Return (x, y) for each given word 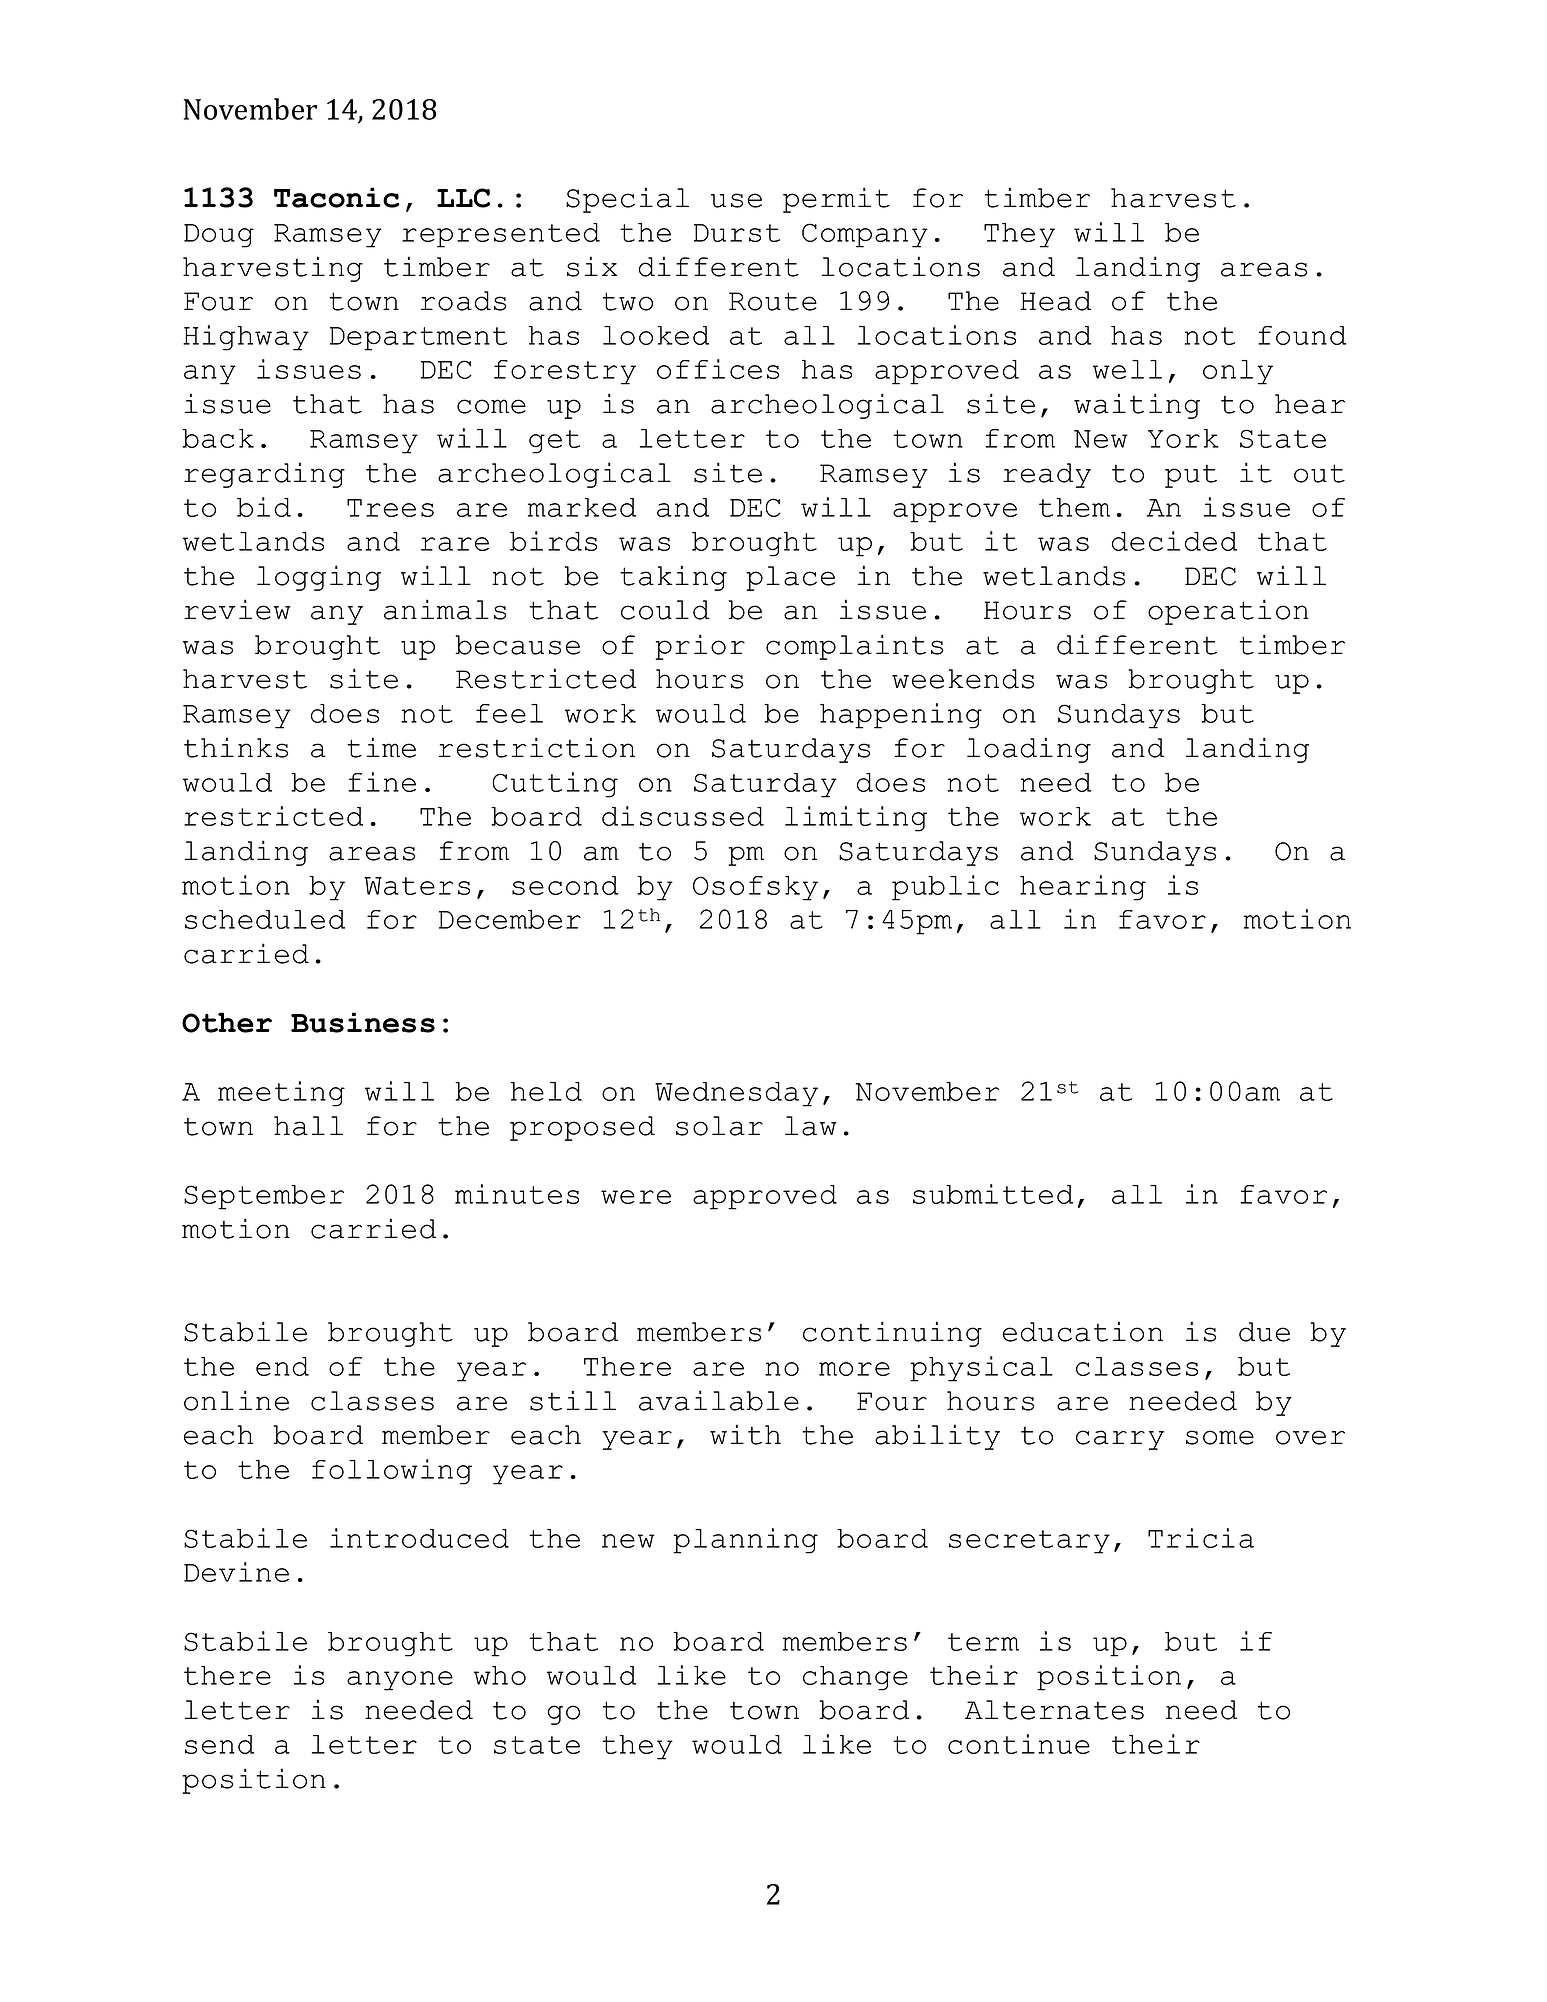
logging (319, 578)
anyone (400, 1681)
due (1264, 1332)
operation (1228, 612)
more (854, 1369)
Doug (219, 236)
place (790, 578)
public (945, 888)
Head (1055, 301)
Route (773, 301)
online (236, 1400)
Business (363, 1022)
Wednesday (736, 1094)
